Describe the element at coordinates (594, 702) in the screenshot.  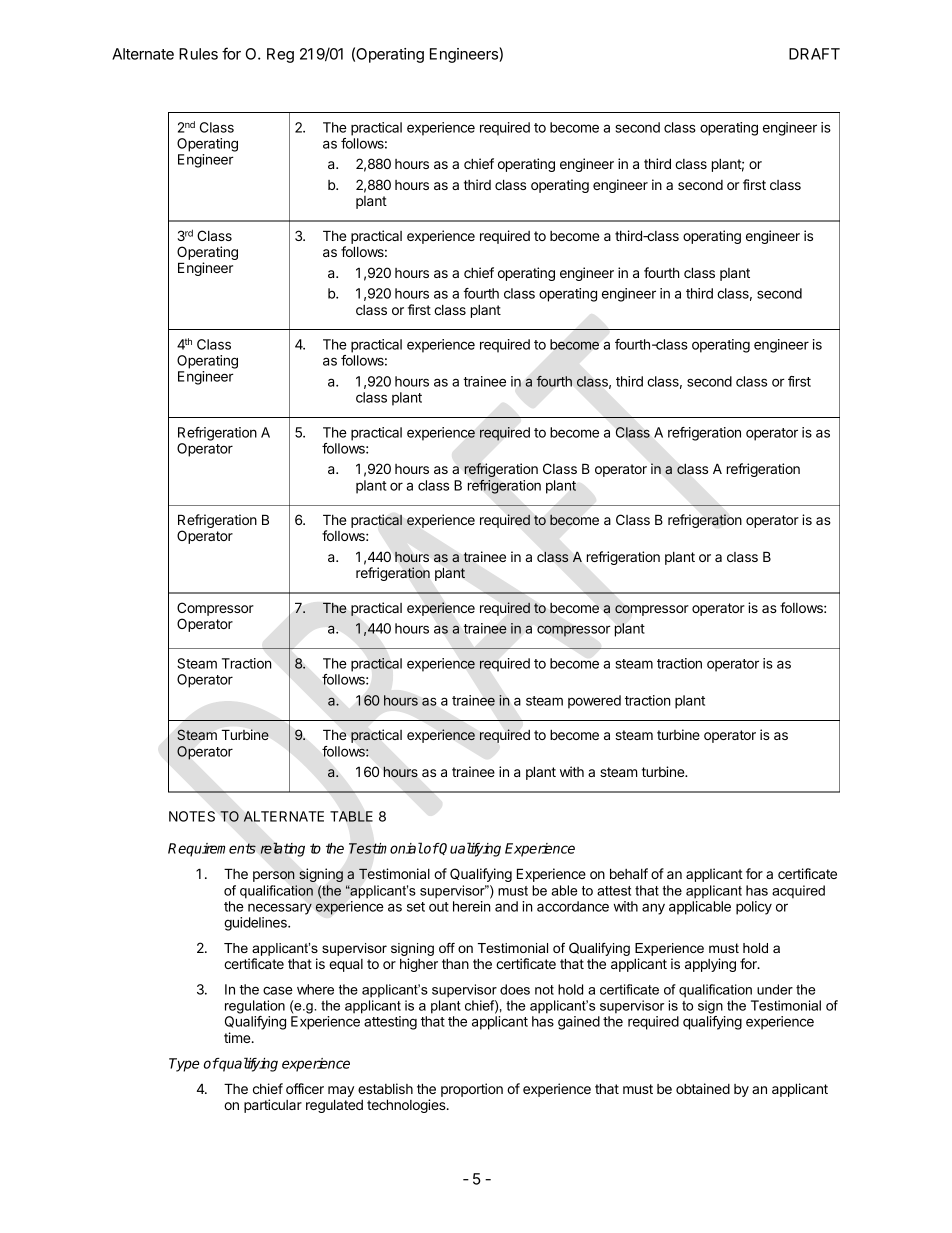
I see `powered` at that location.
